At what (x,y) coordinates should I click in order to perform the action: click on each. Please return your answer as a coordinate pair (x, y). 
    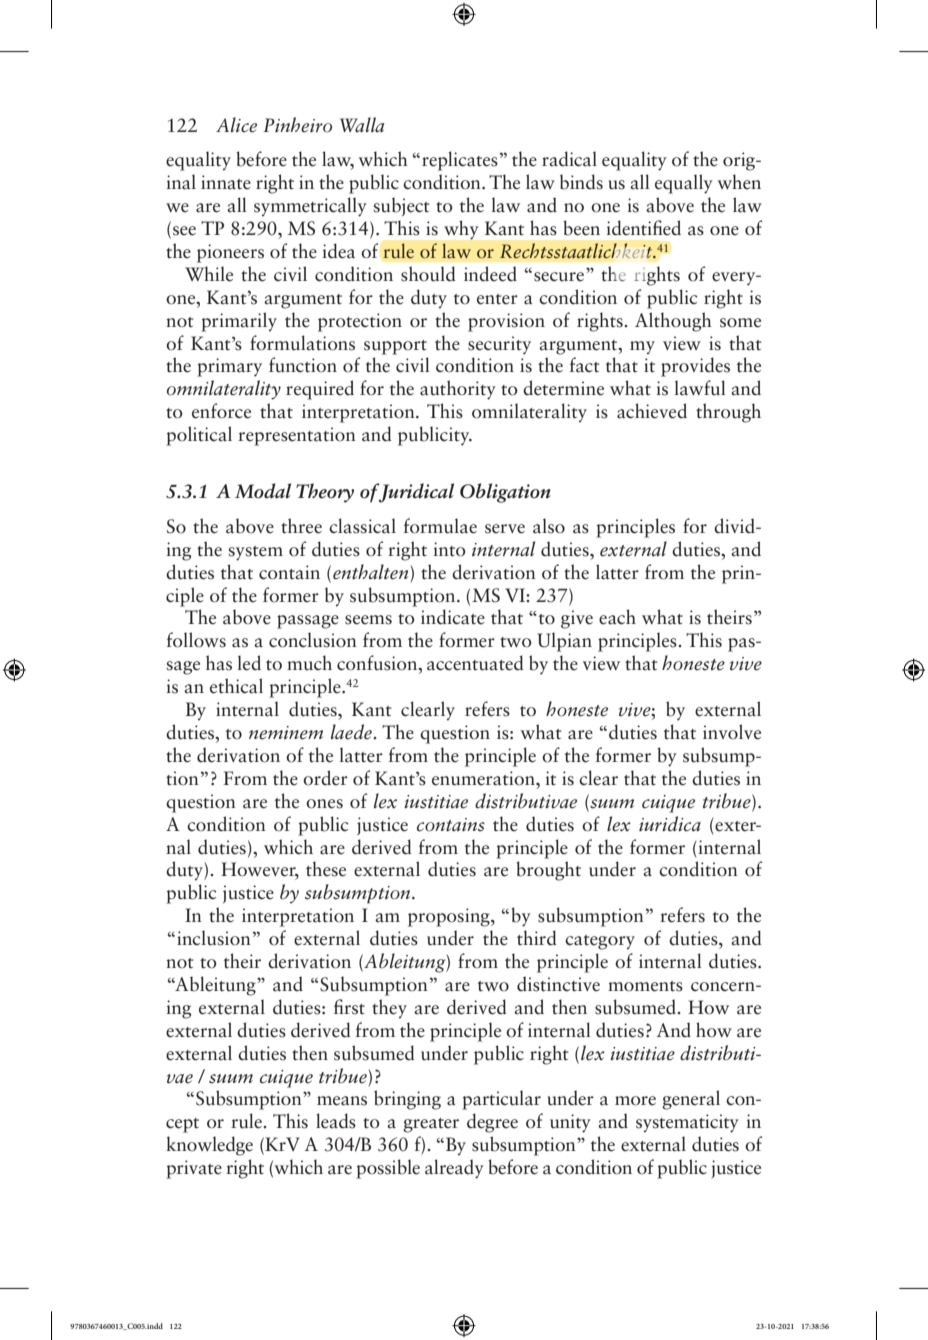
    Looking at the image, I should click on (617, 617).
